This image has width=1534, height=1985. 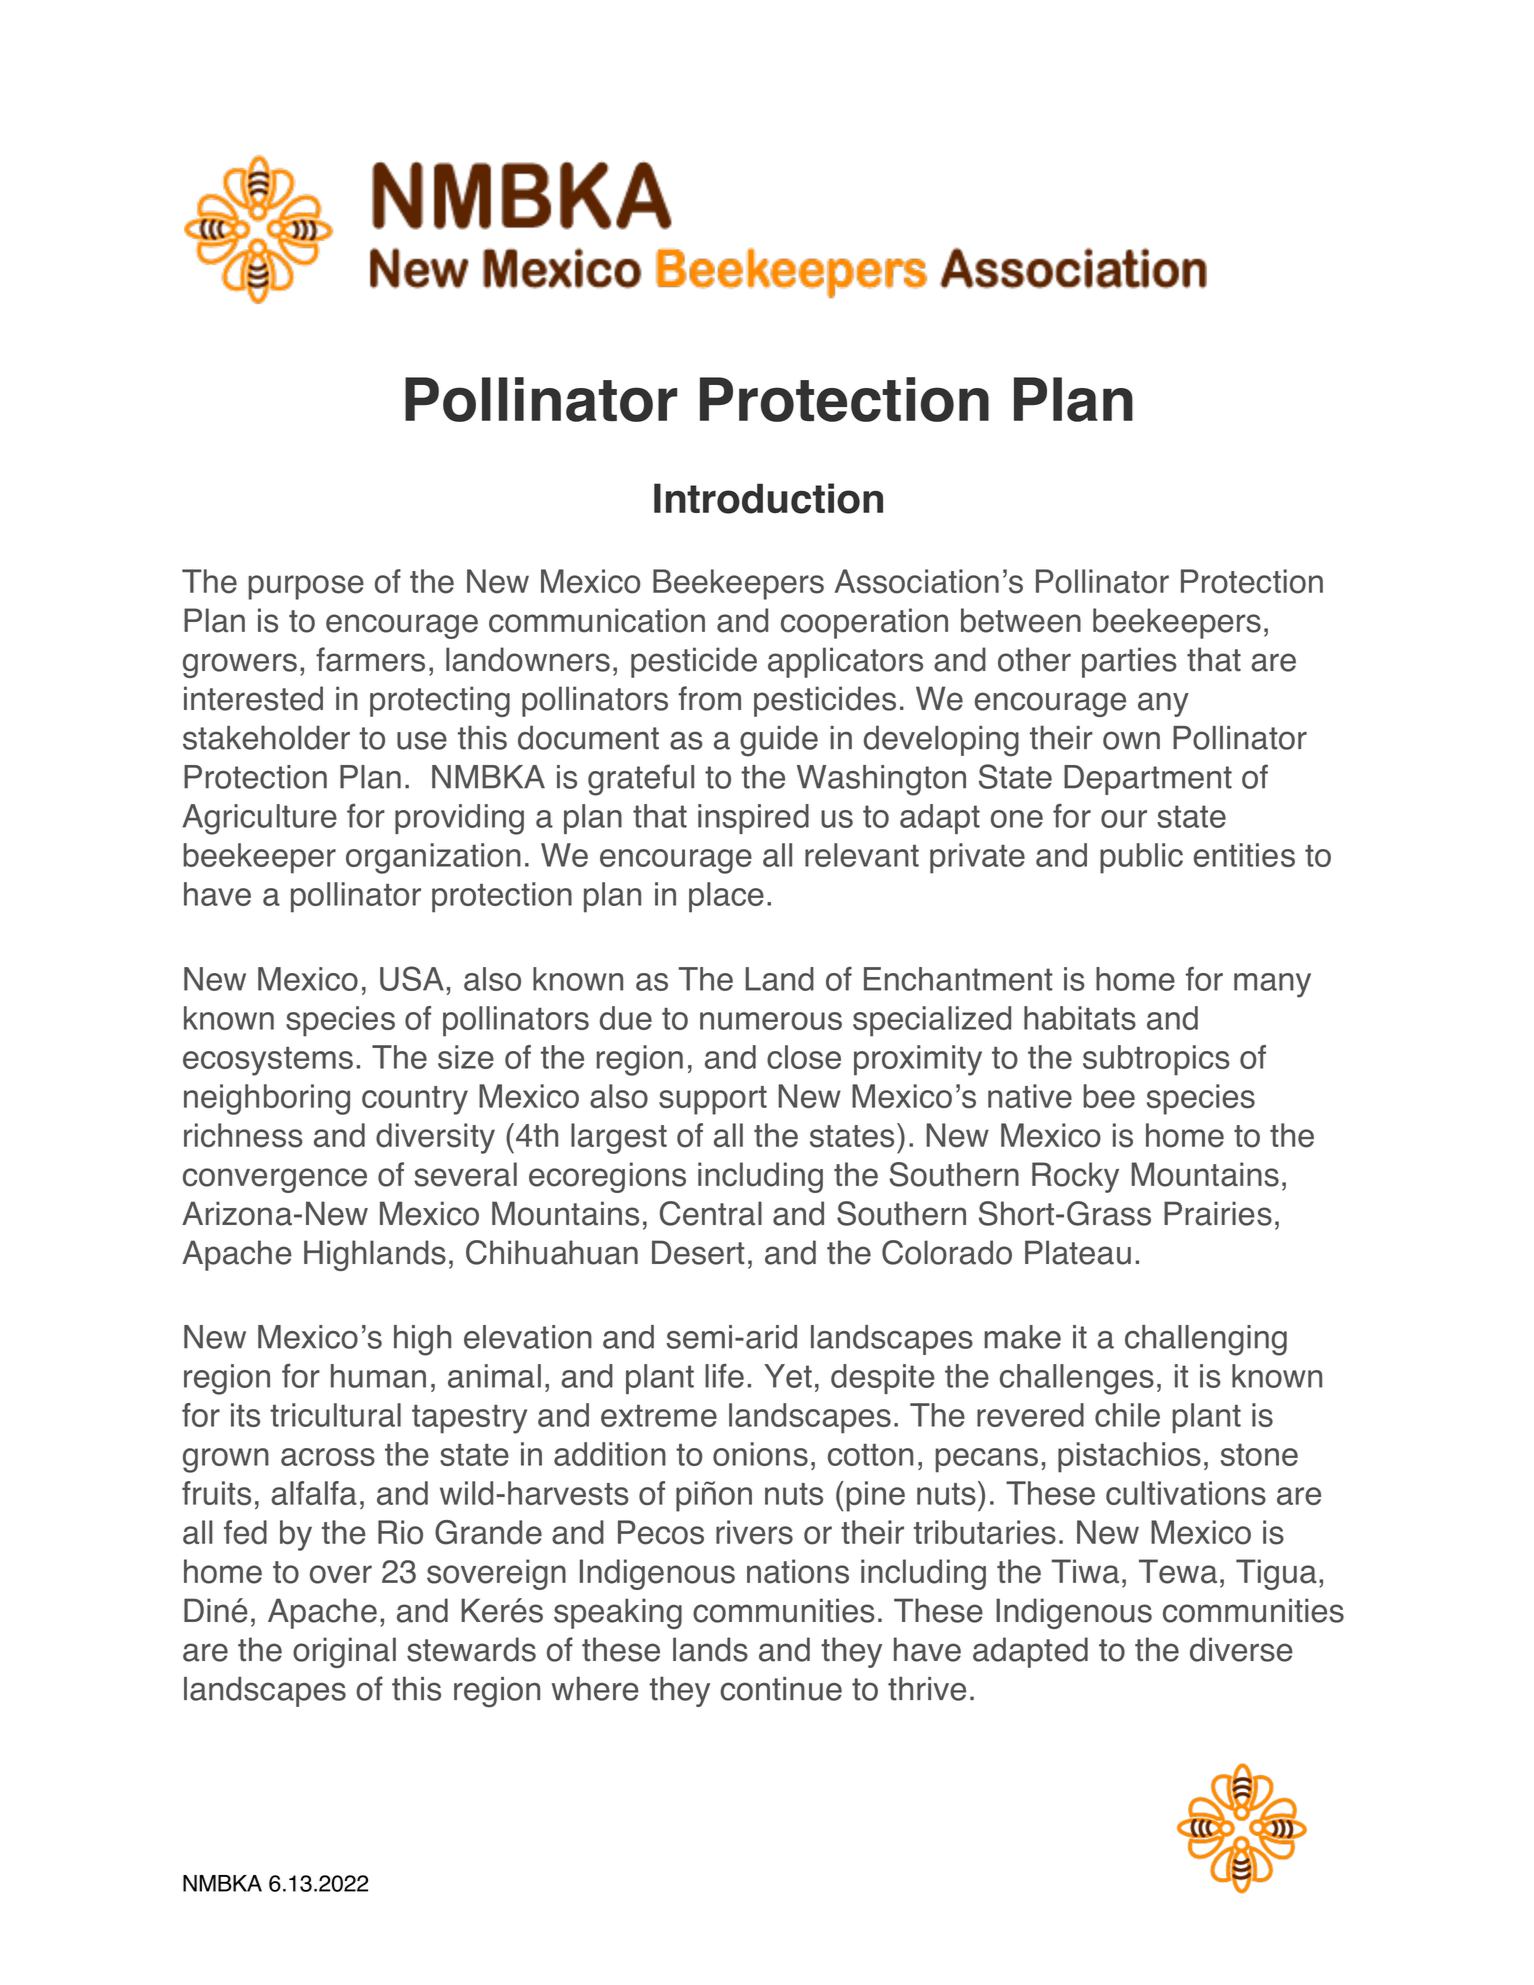 I want to click on original, so click(x=344, y=1652).
